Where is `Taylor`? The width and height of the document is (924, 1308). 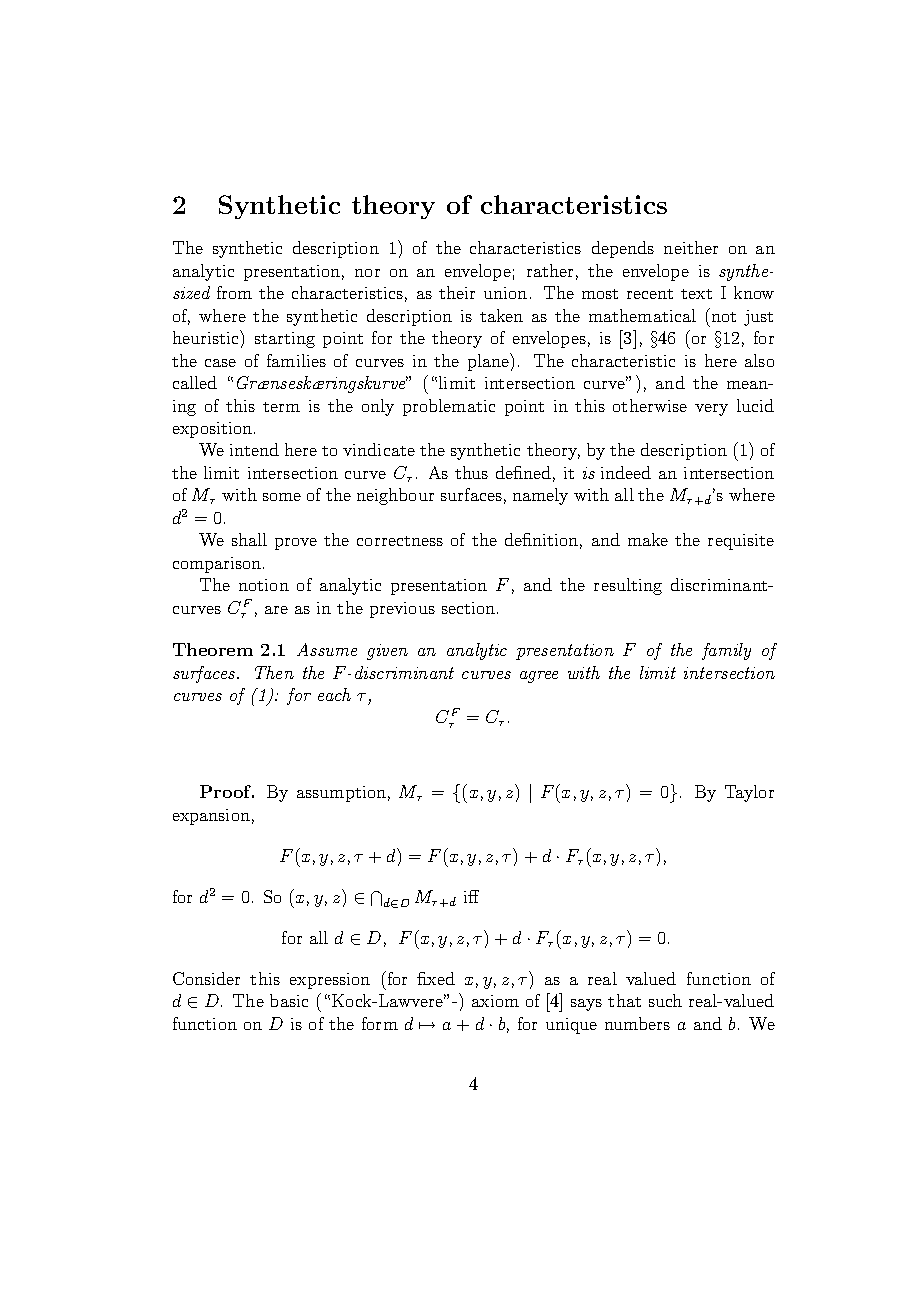 Taylor is located at coordinates (749, 793).
